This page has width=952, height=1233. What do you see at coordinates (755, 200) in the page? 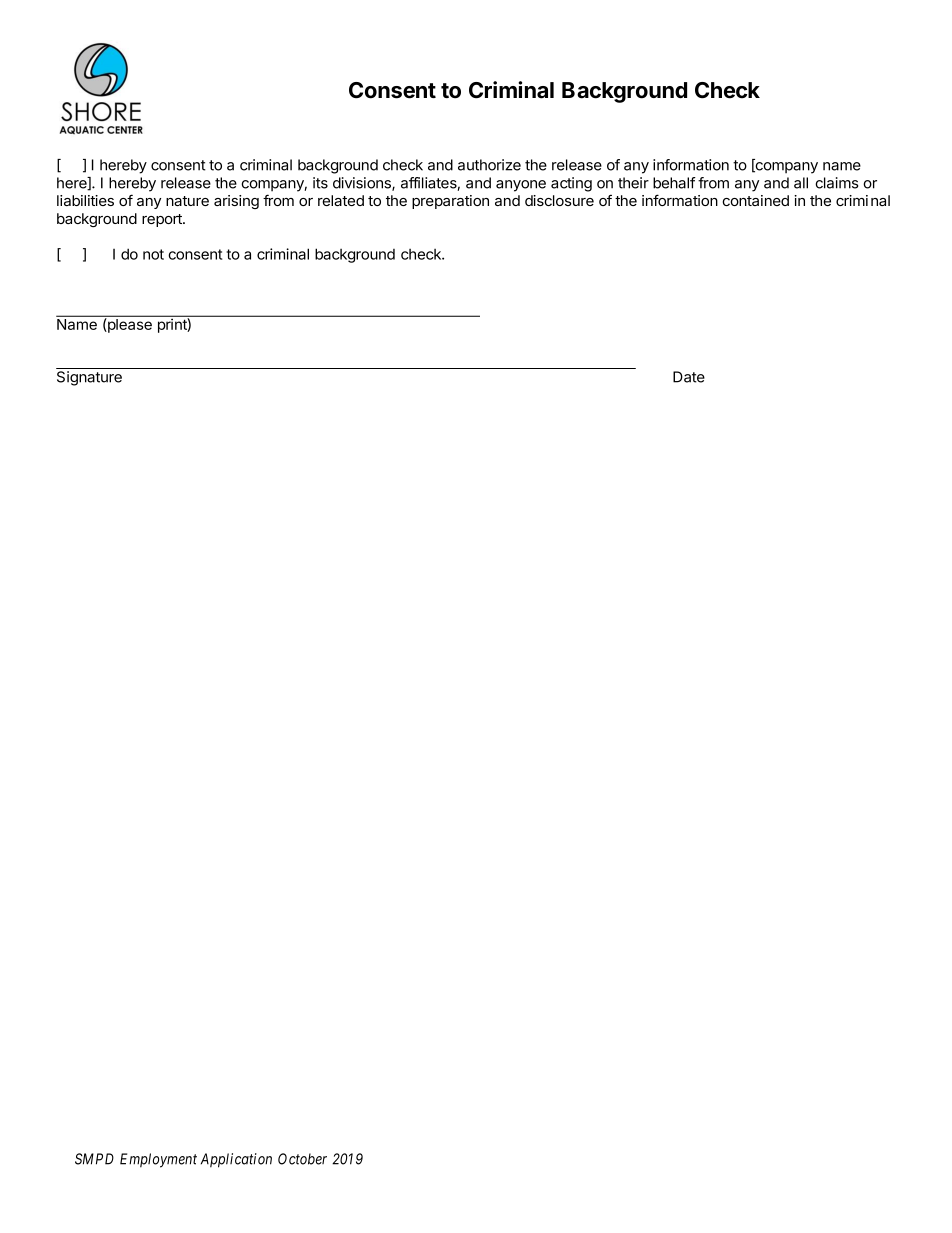
I see `contained` at bounding box center [755, 200].
